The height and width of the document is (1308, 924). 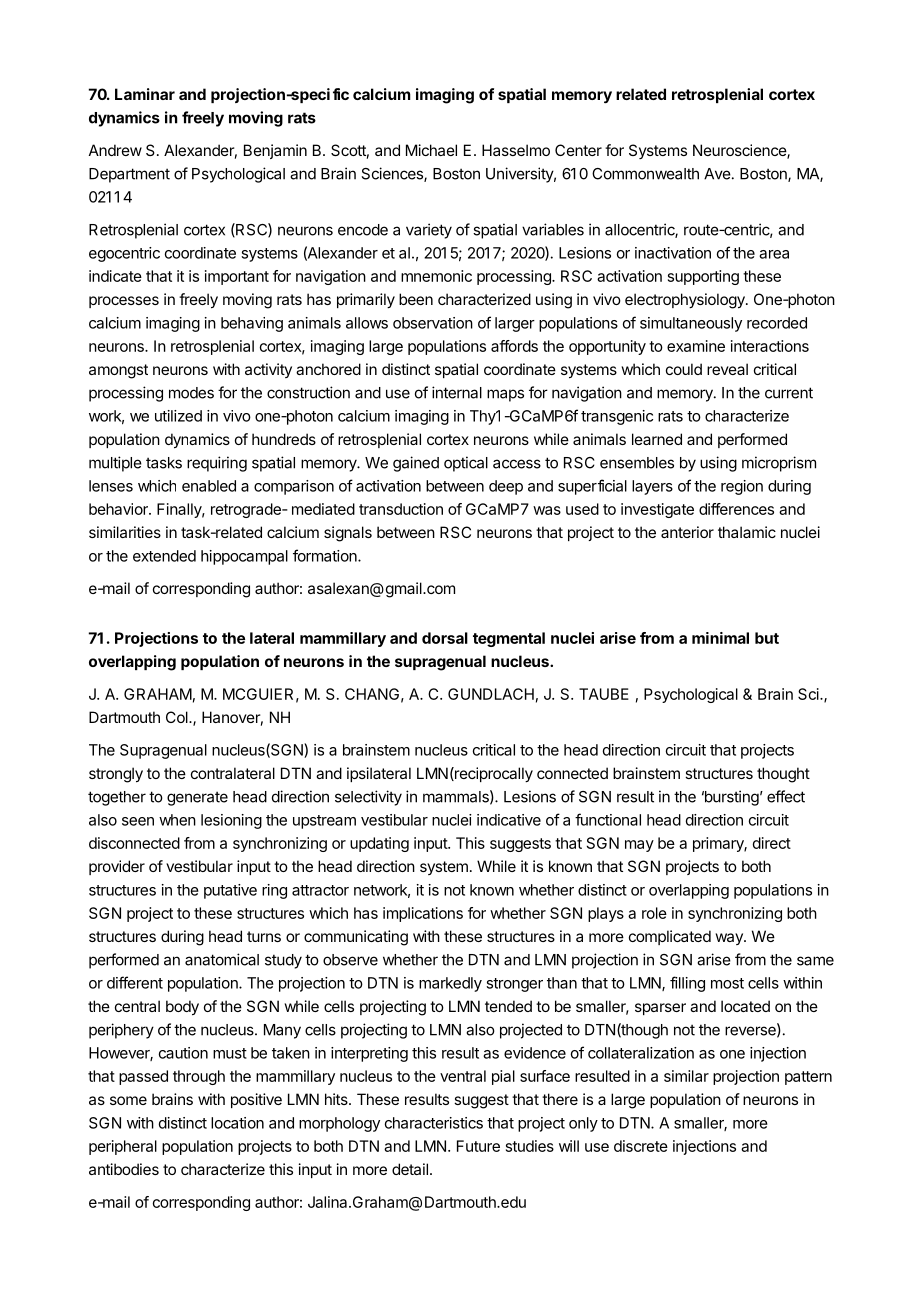 What do you see at coordinates (237, 1123) in the document?
I see `location` at bounding box center [237, 1123].
